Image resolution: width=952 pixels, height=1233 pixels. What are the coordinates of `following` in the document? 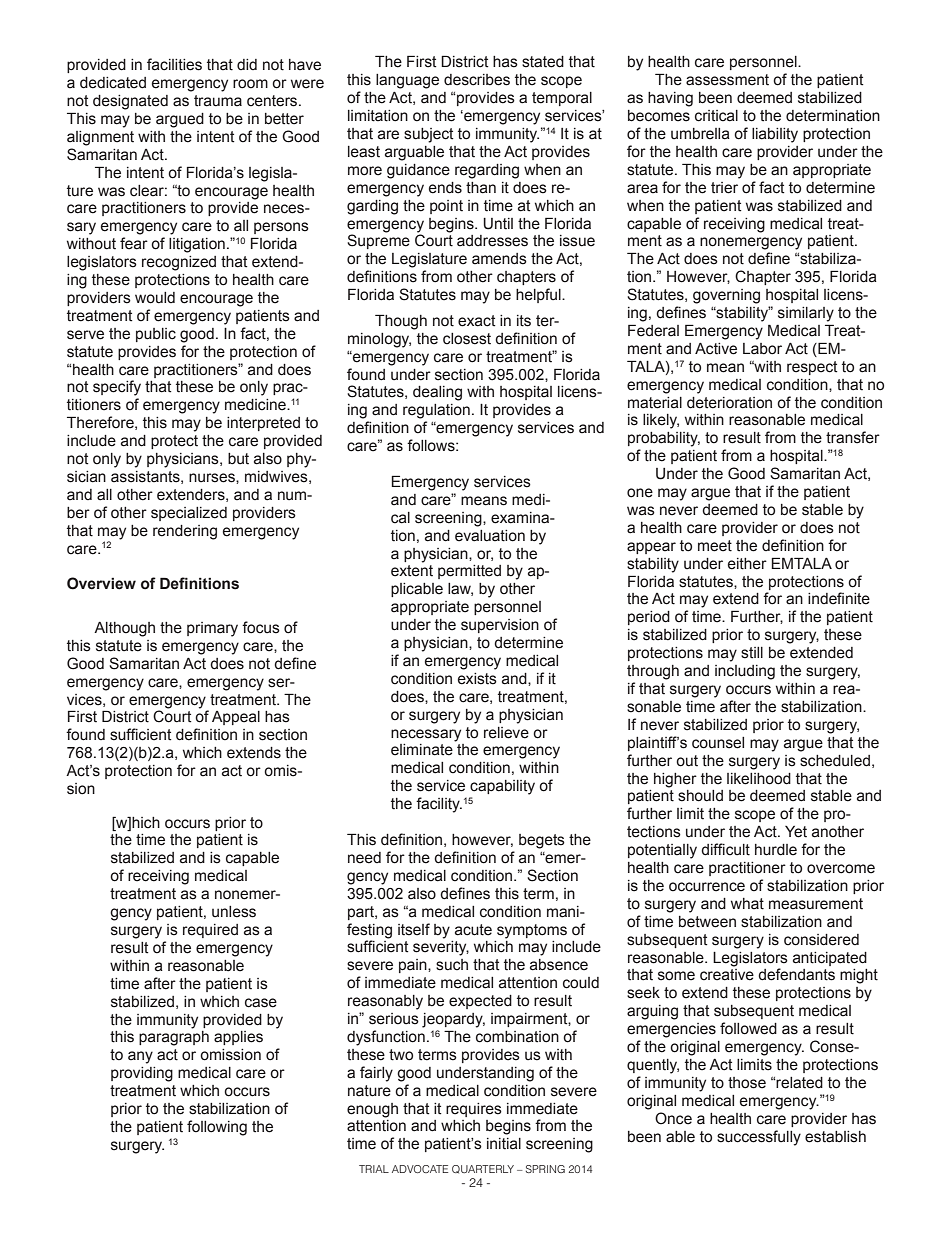 It's located at (217, 1128).
